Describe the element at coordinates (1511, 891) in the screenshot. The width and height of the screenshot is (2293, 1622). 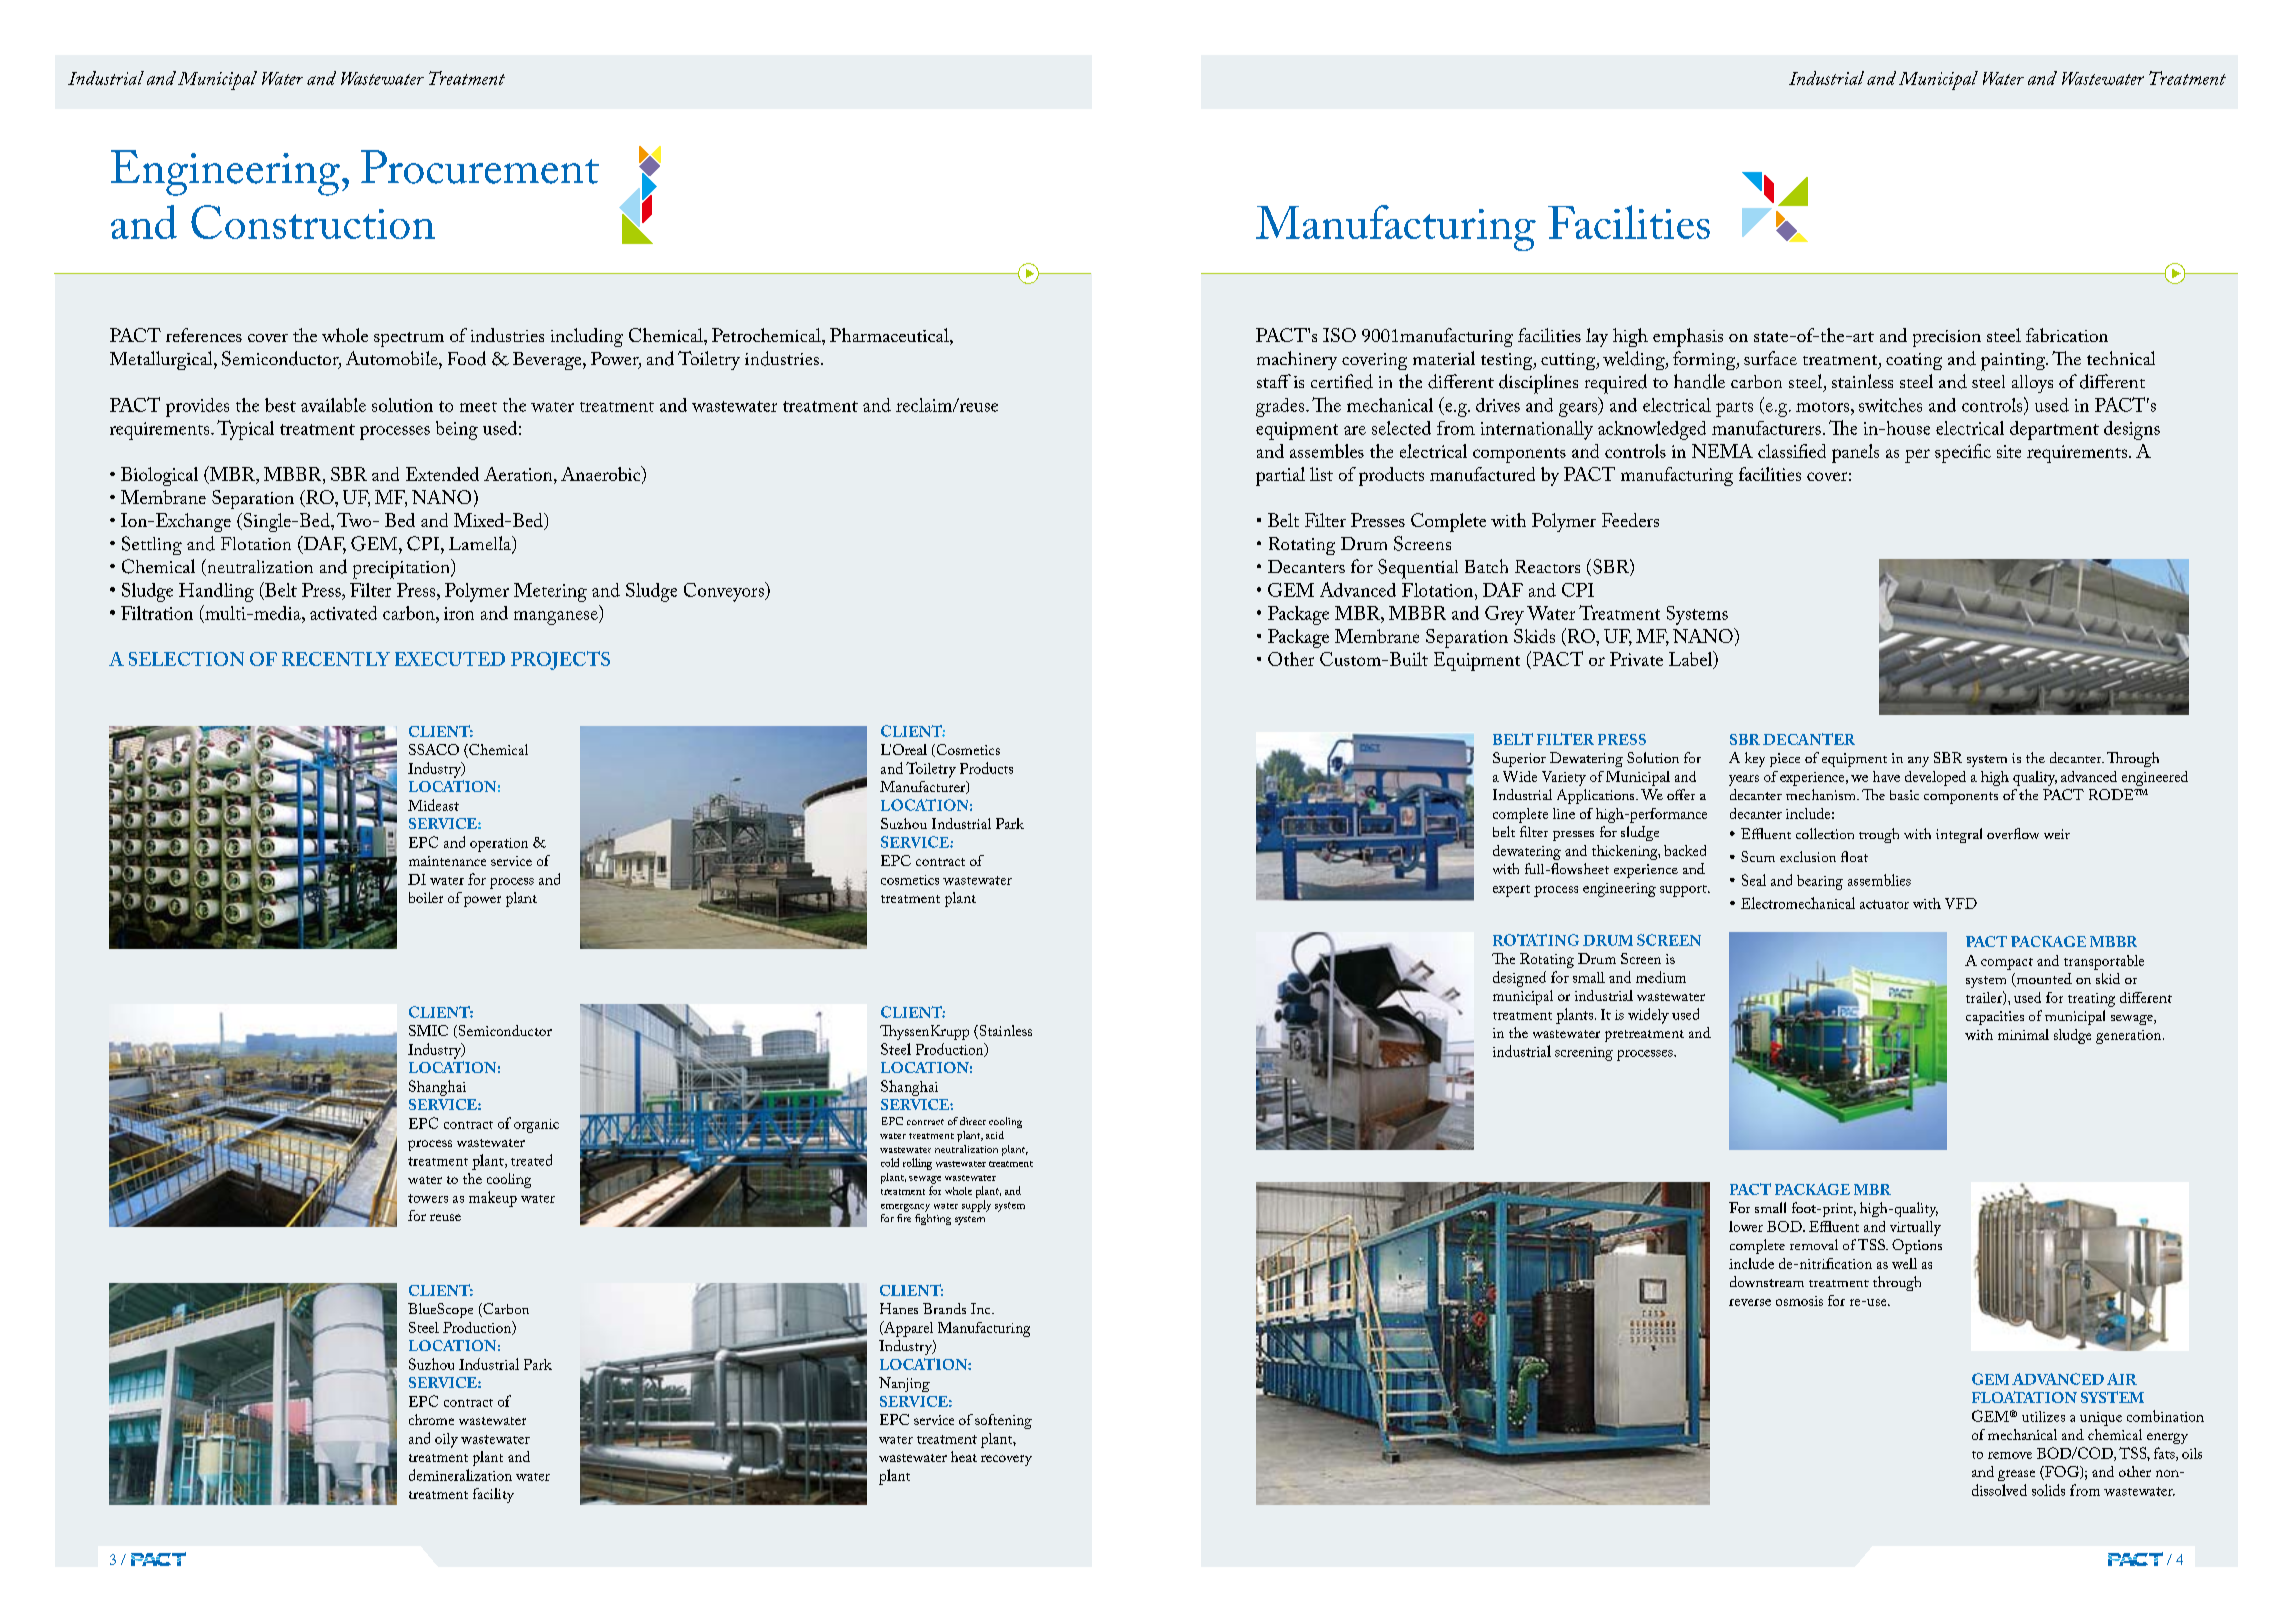
I see `expert` at that location.
